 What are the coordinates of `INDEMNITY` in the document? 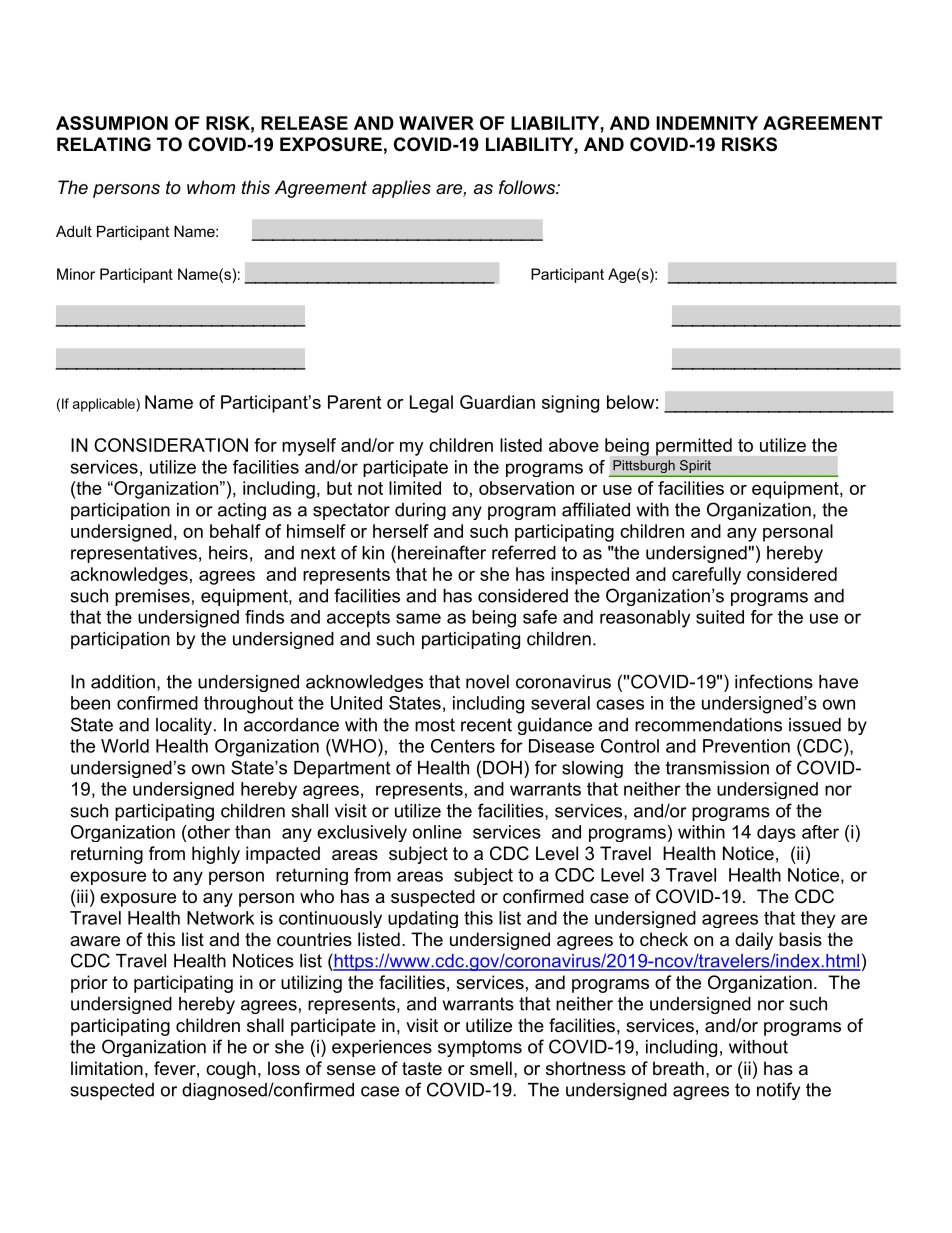 It's located at (707, 123).
